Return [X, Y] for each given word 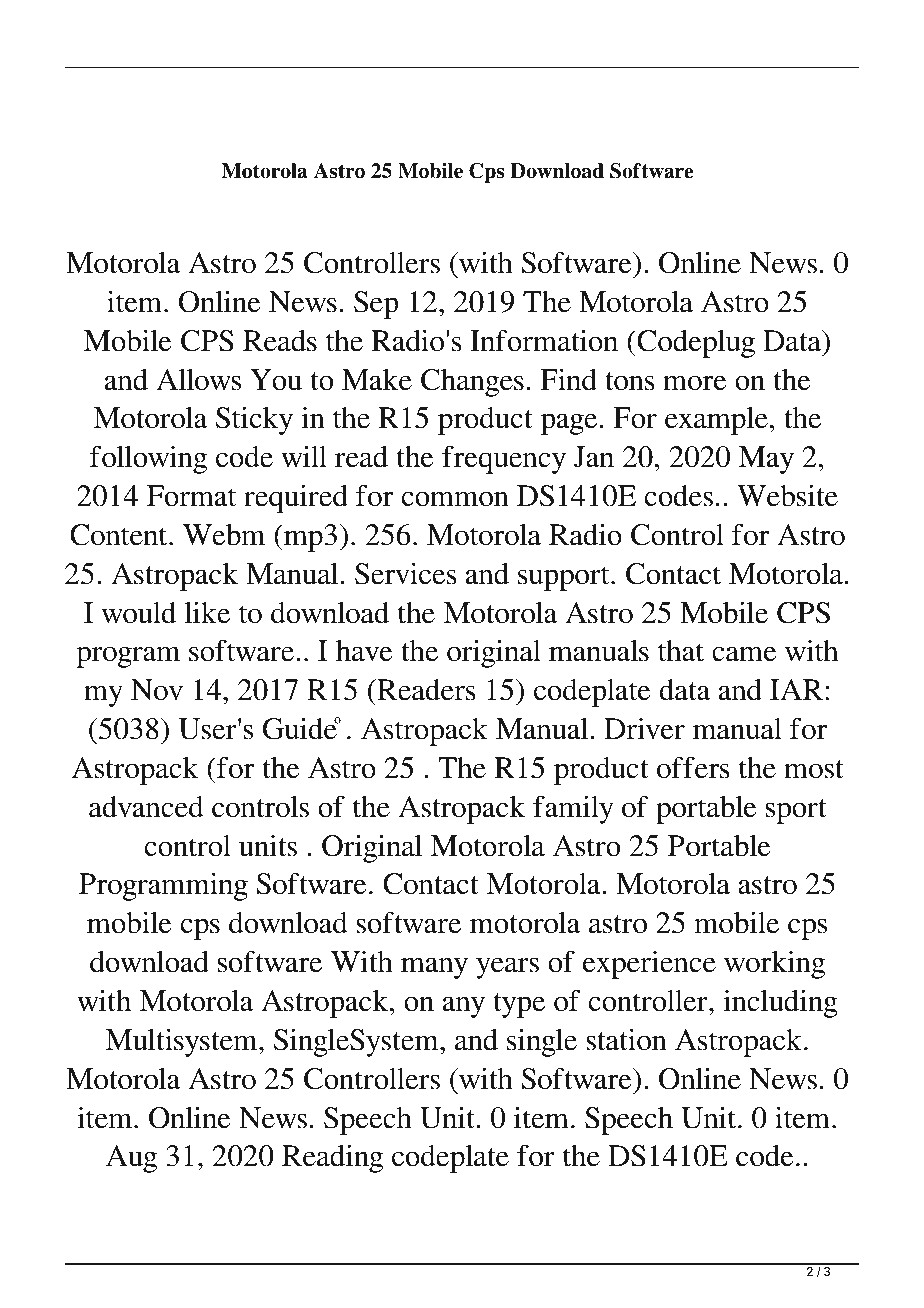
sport [796, 811]
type [519, 1005]
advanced [146, 807]
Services [406, 574]
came [744, 654]
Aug [131, 1159]
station [626, 1040]
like [207, 613]
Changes [472, 383]
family [573, 810]
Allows [198, 380]
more [695, 383]
